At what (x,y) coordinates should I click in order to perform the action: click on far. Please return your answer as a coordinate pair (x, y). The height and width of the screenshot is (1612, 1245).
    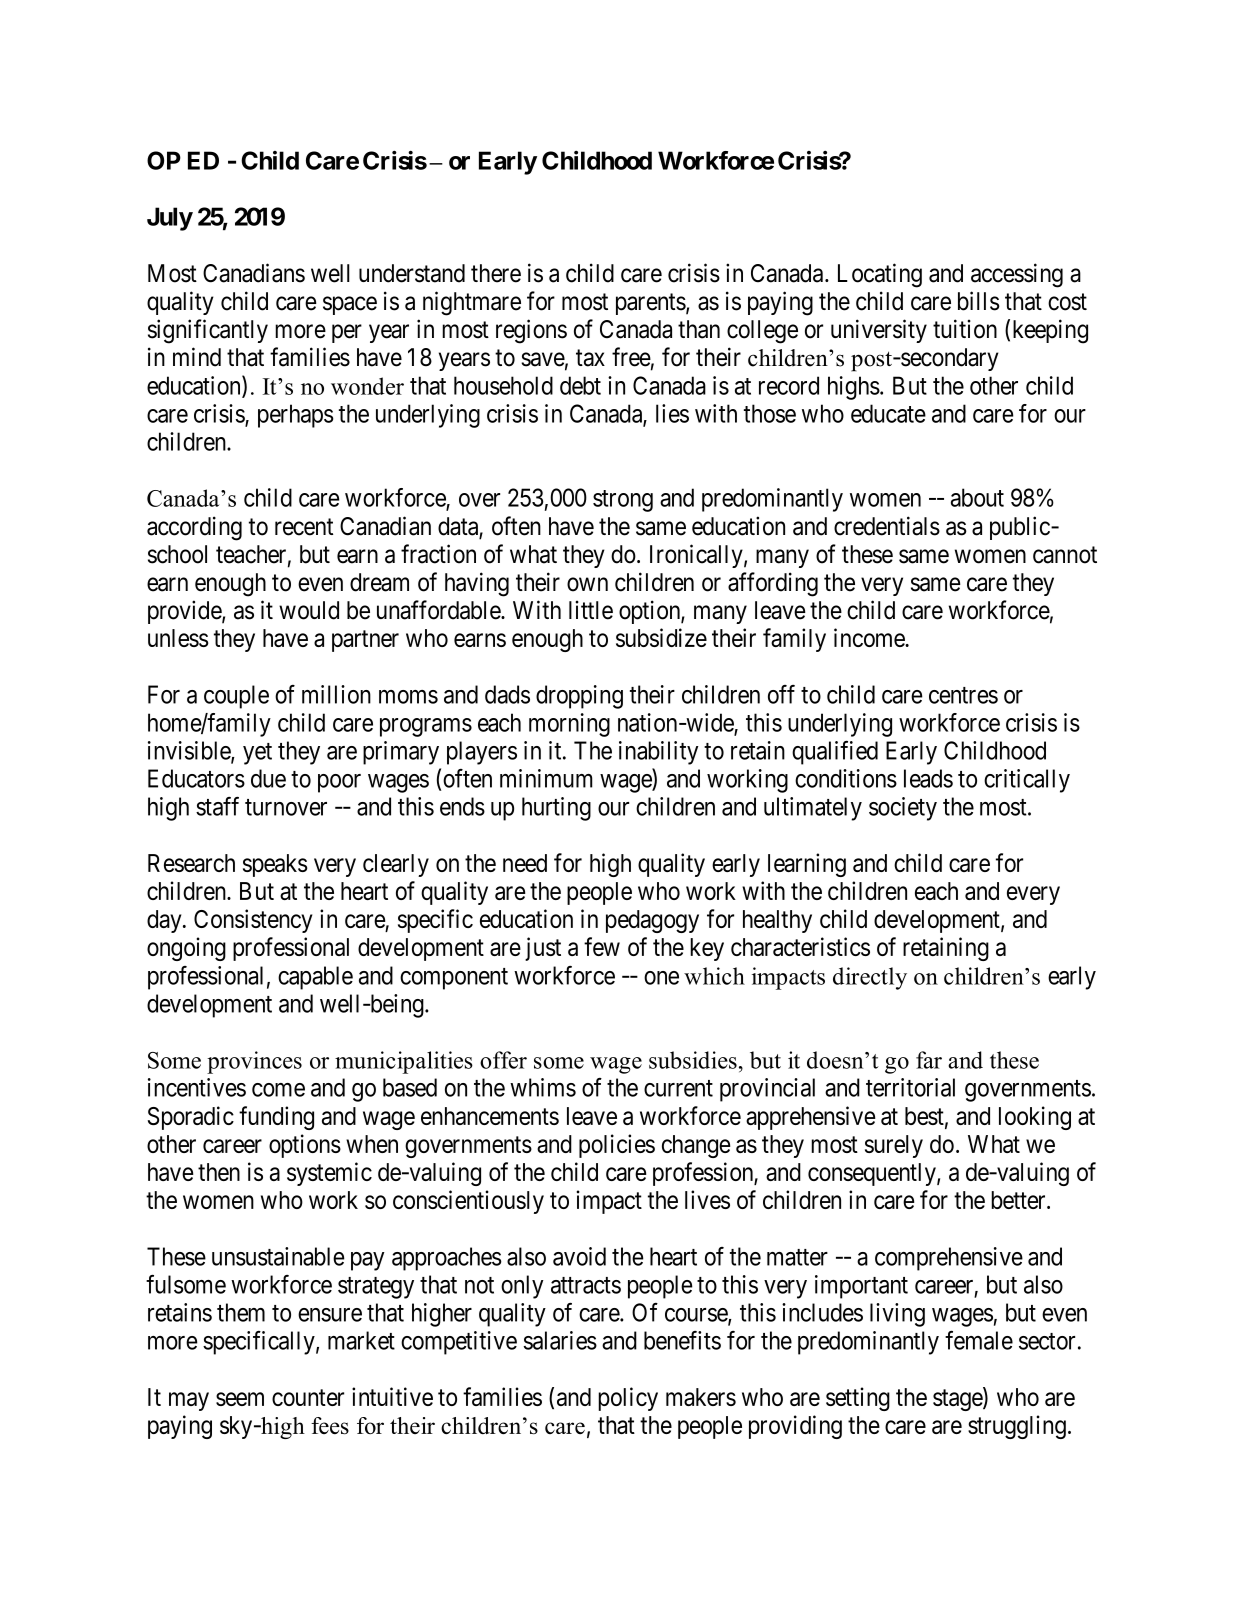
    Looking at the image, I should click on (929, 1060).
